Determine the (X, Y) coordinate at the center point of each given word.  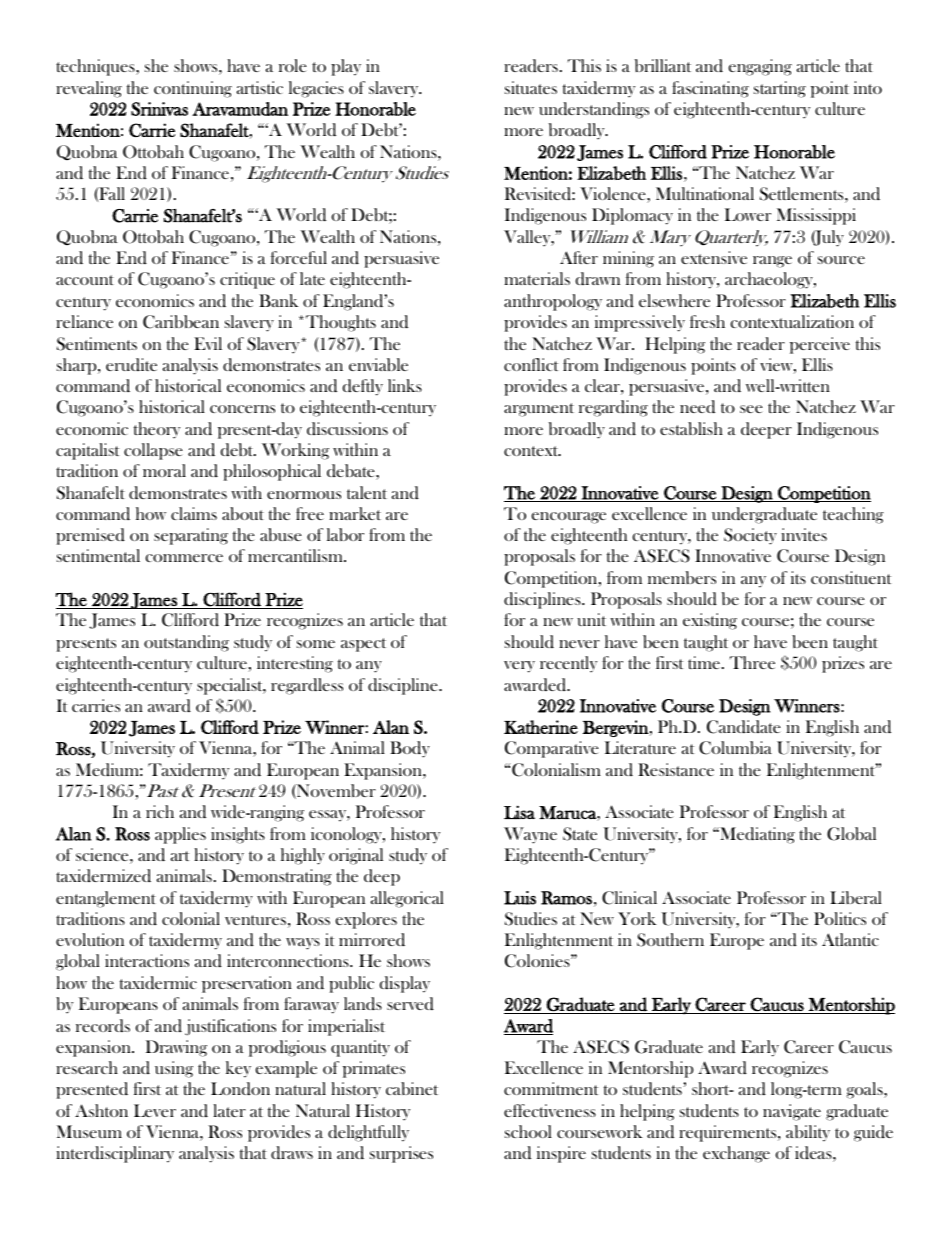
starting (780, 89)
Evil (208, 343)
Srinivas (159, 109)
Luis (520, 898)
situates (531, 87)
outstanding (186, 643)
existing (710, 621)
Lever (155, 1110)
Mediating (756, 835)
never (579, 644)
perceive (820, 345)
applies (180, 835)
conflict (531, 364)
